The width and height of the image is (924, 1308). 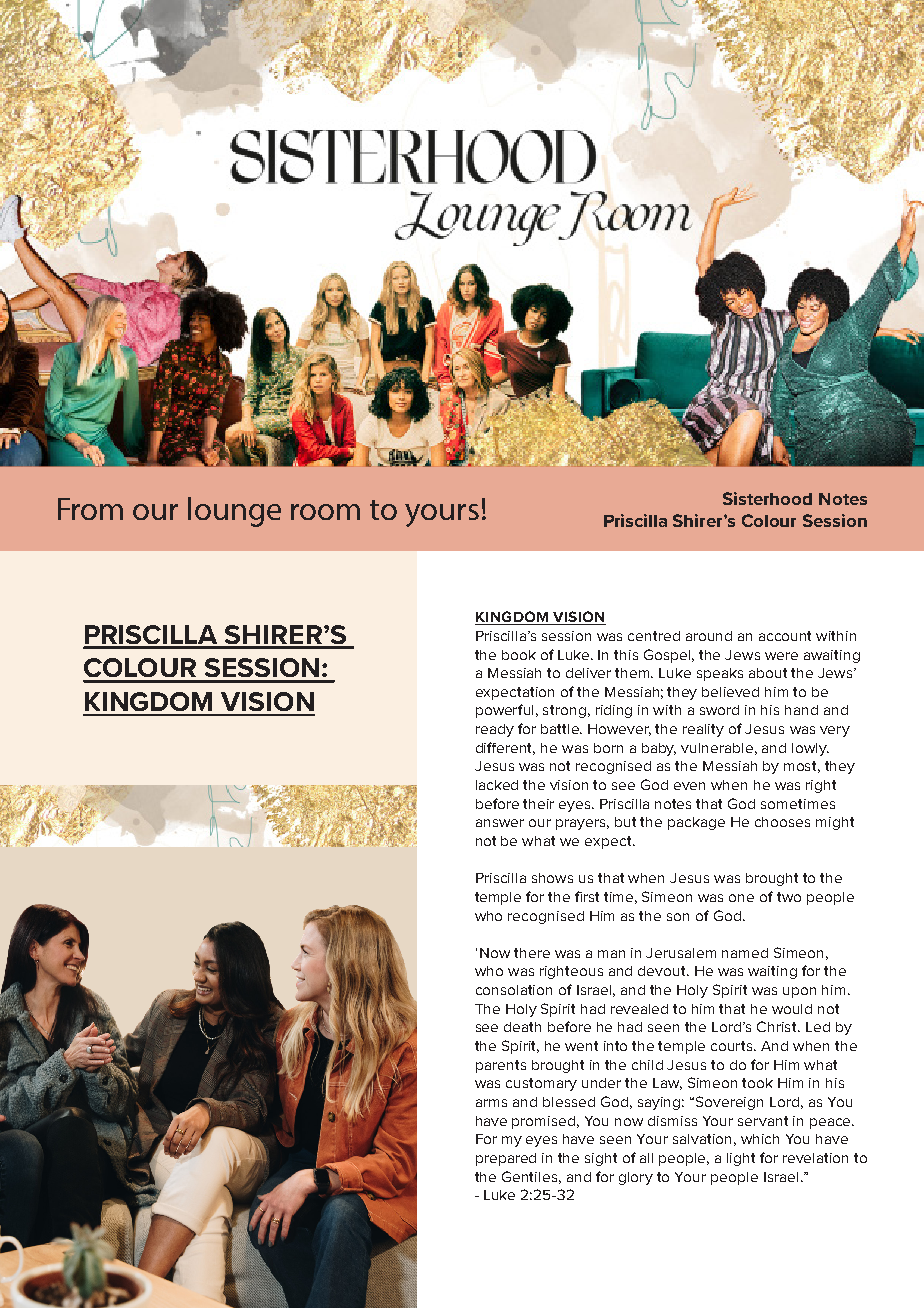 I want to click on Sisterhood, so click(x=767, y=498).
